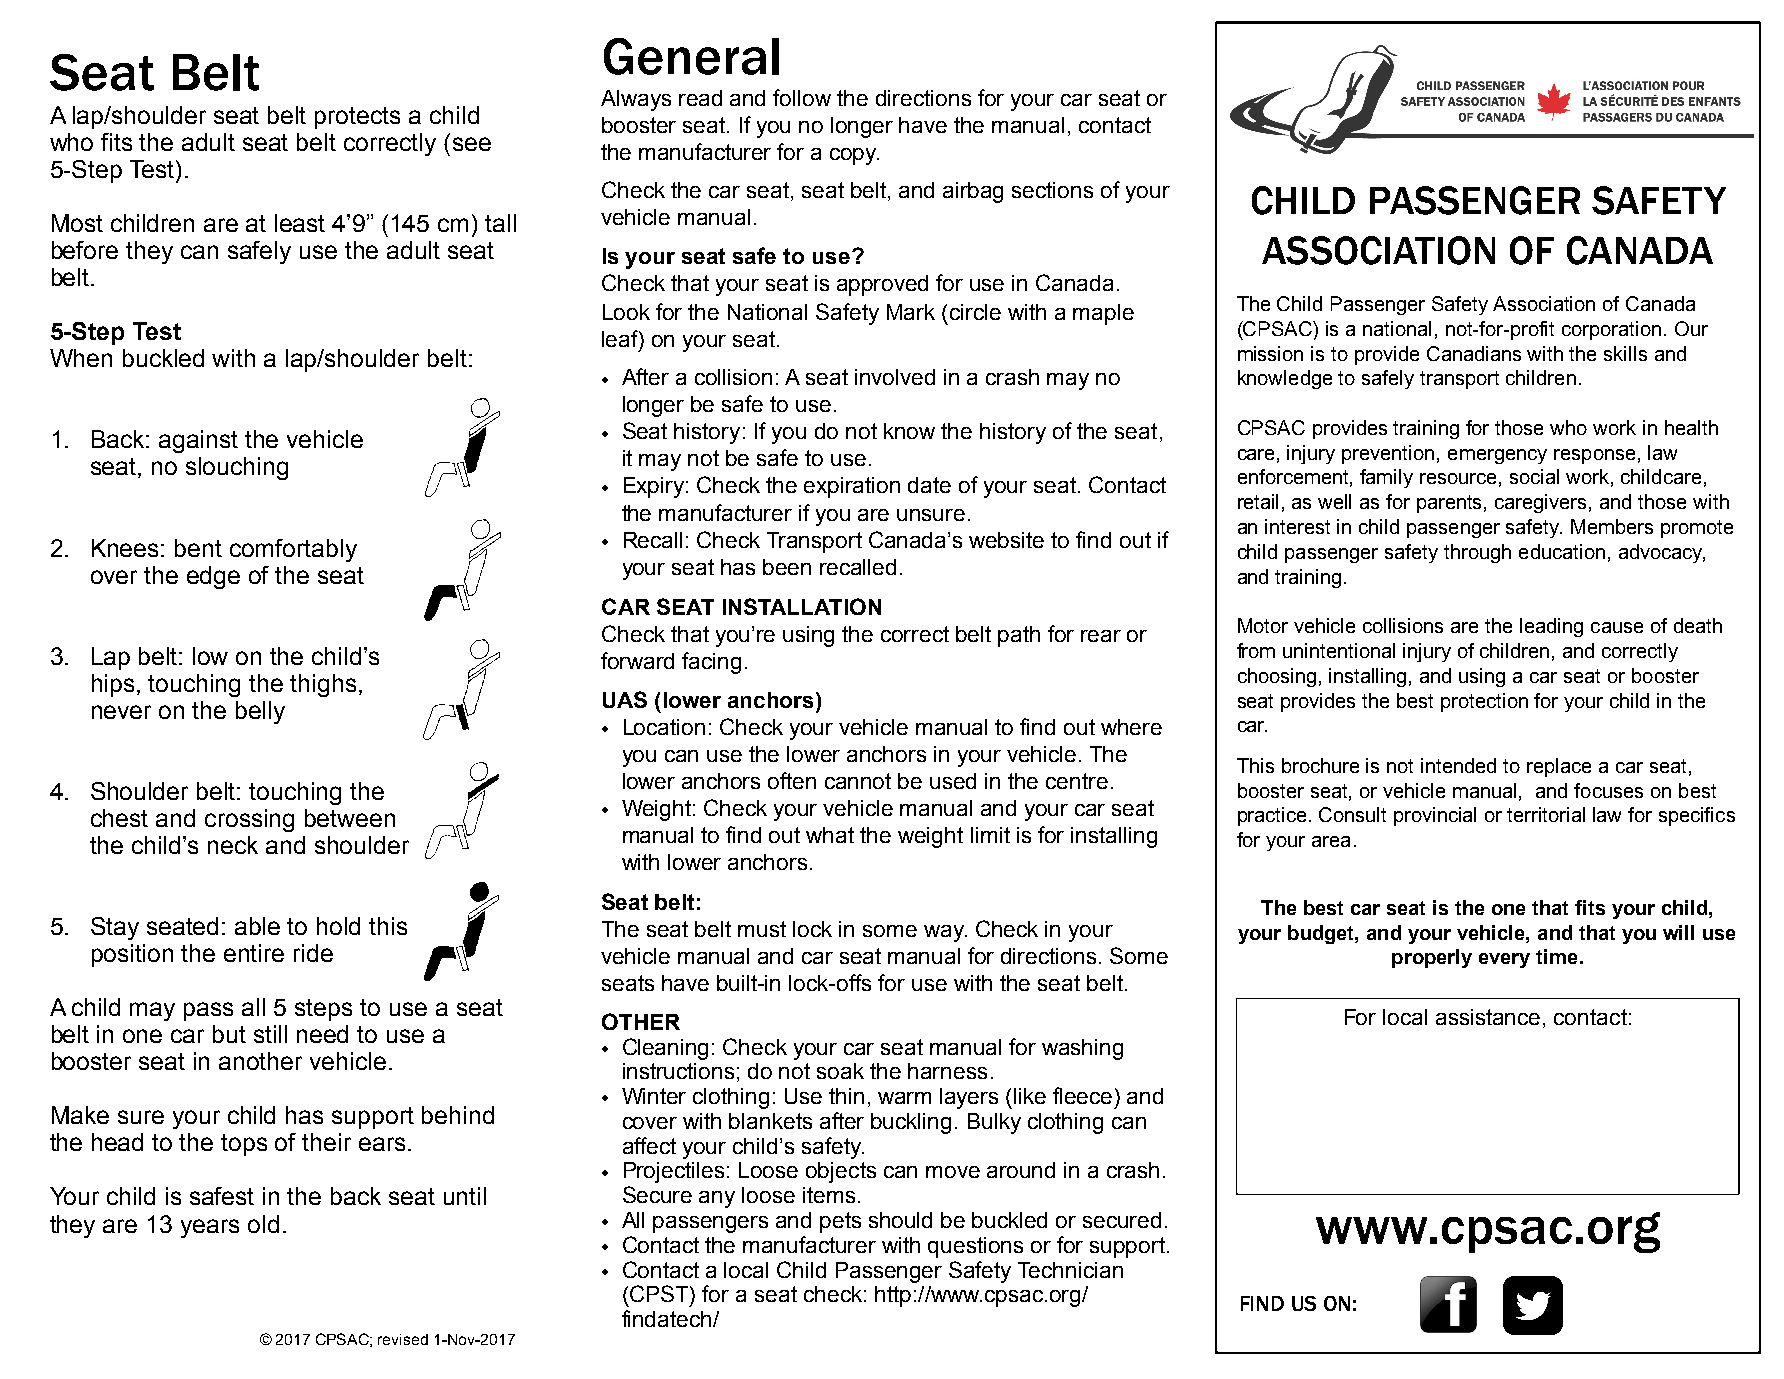  I want to click on belly, so click(260, 712).
